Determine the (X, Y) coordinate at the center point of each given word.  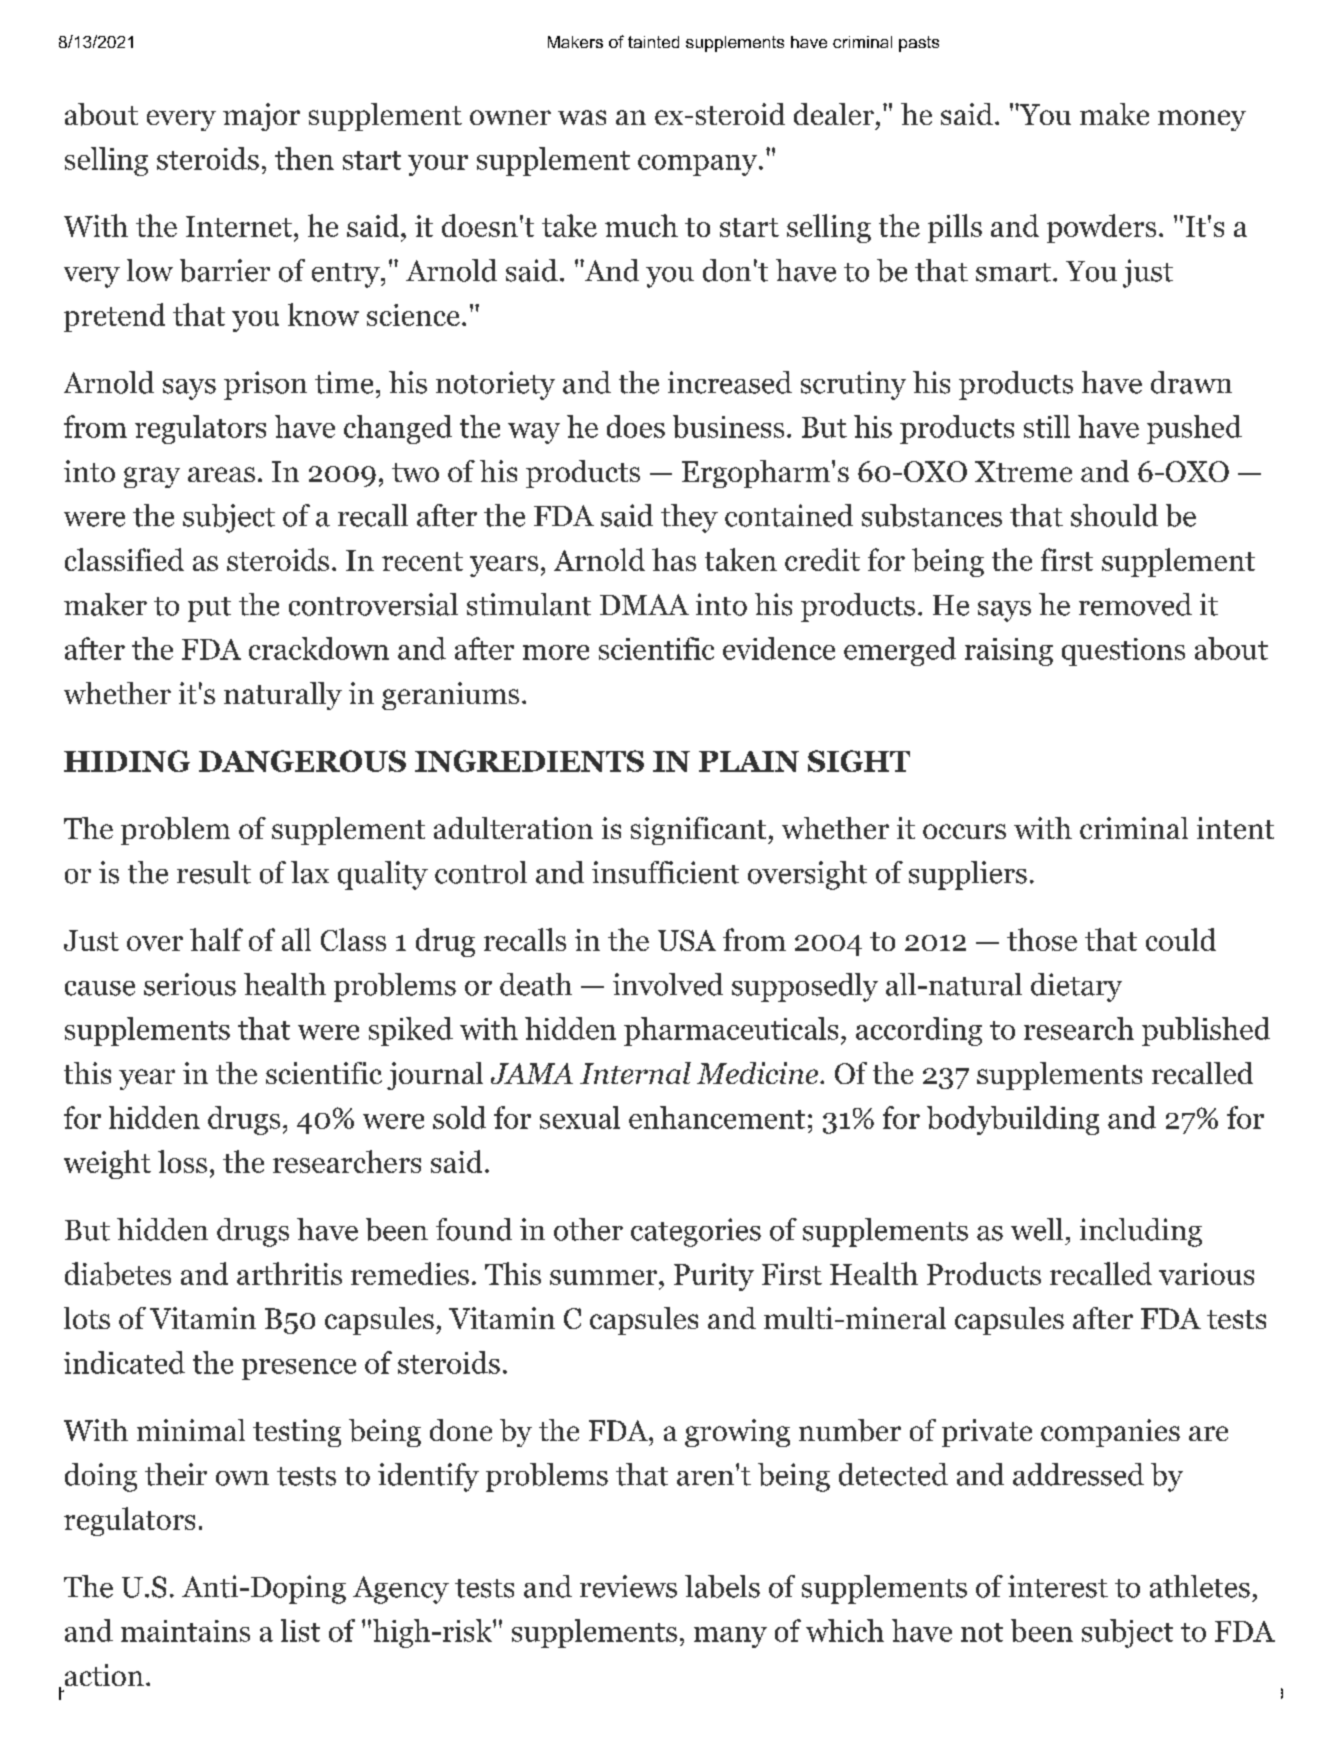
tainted (653, 42)
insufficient (665, 872)
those (1042, 939)
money (1202, 120)
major (261, 117)
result (214, 872)
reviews (628, 1586)
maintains (185, 1631)
